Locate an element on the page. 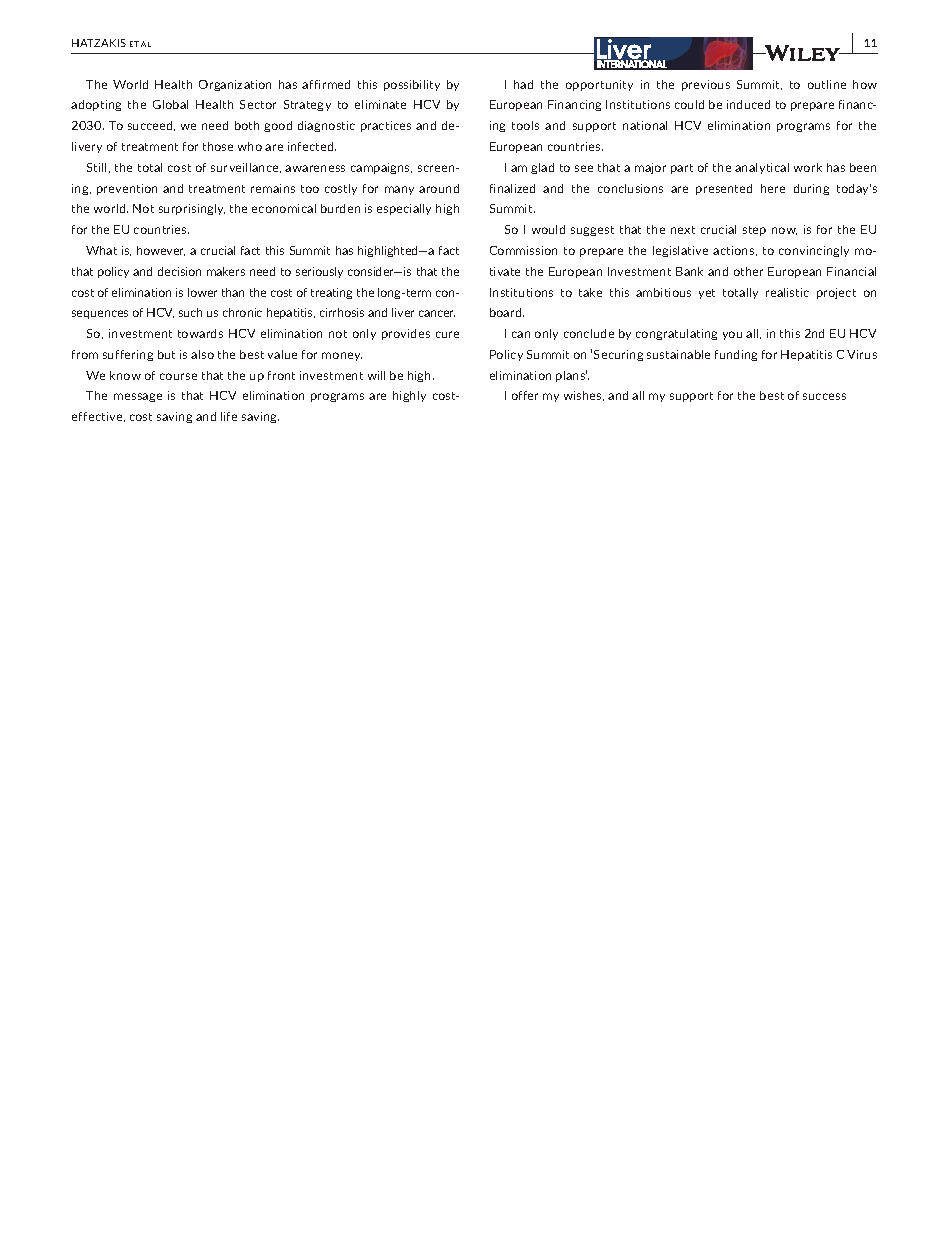 The width and height of the document is (952, 1251). actions is located at coordinates (735, 251).
